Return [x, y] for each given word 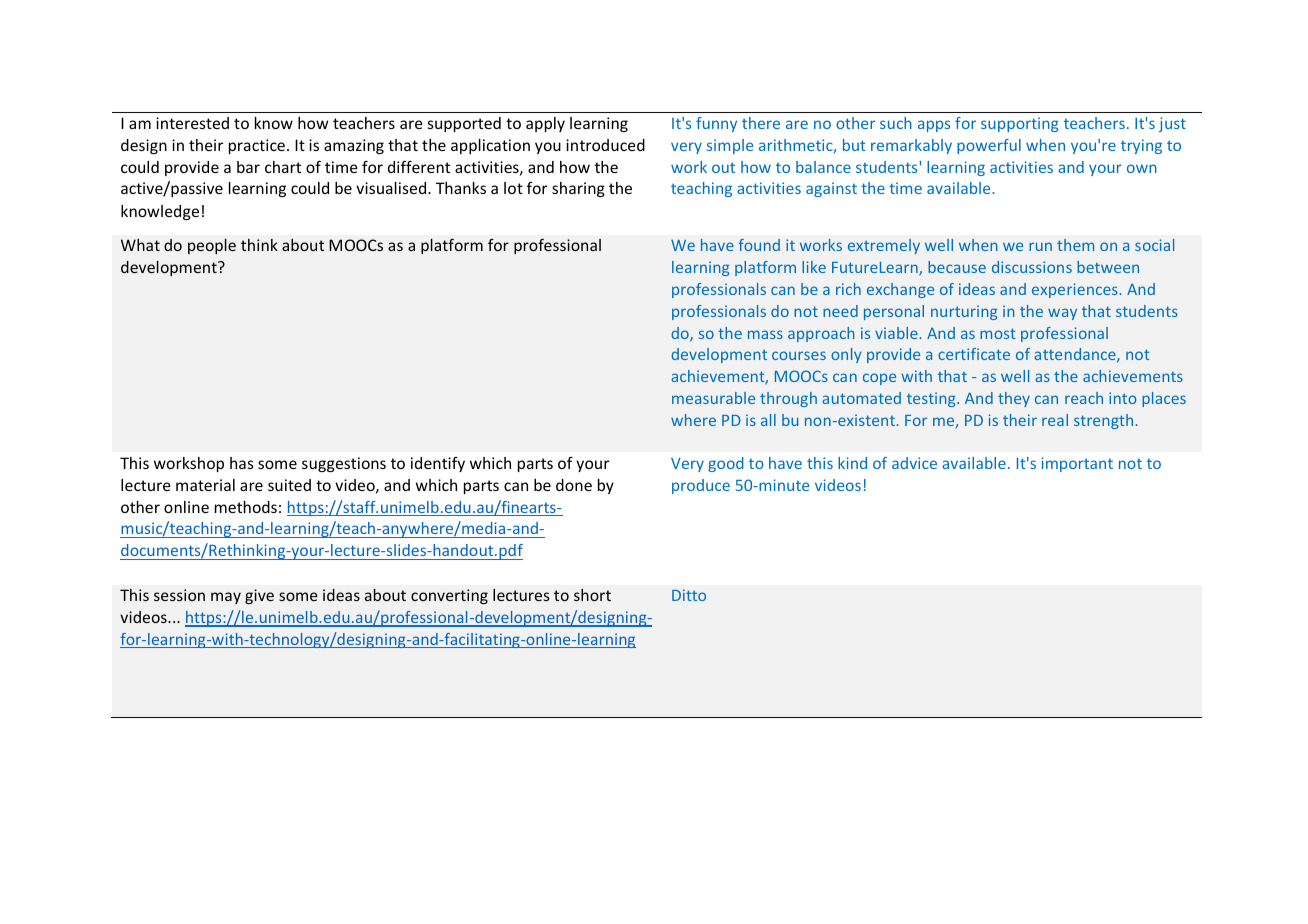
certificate [974, 354]
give [259, 596]
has [242, 463]
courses [799, 355]
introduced [605, 145]
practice [257, 146]
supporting [1019, 124]
